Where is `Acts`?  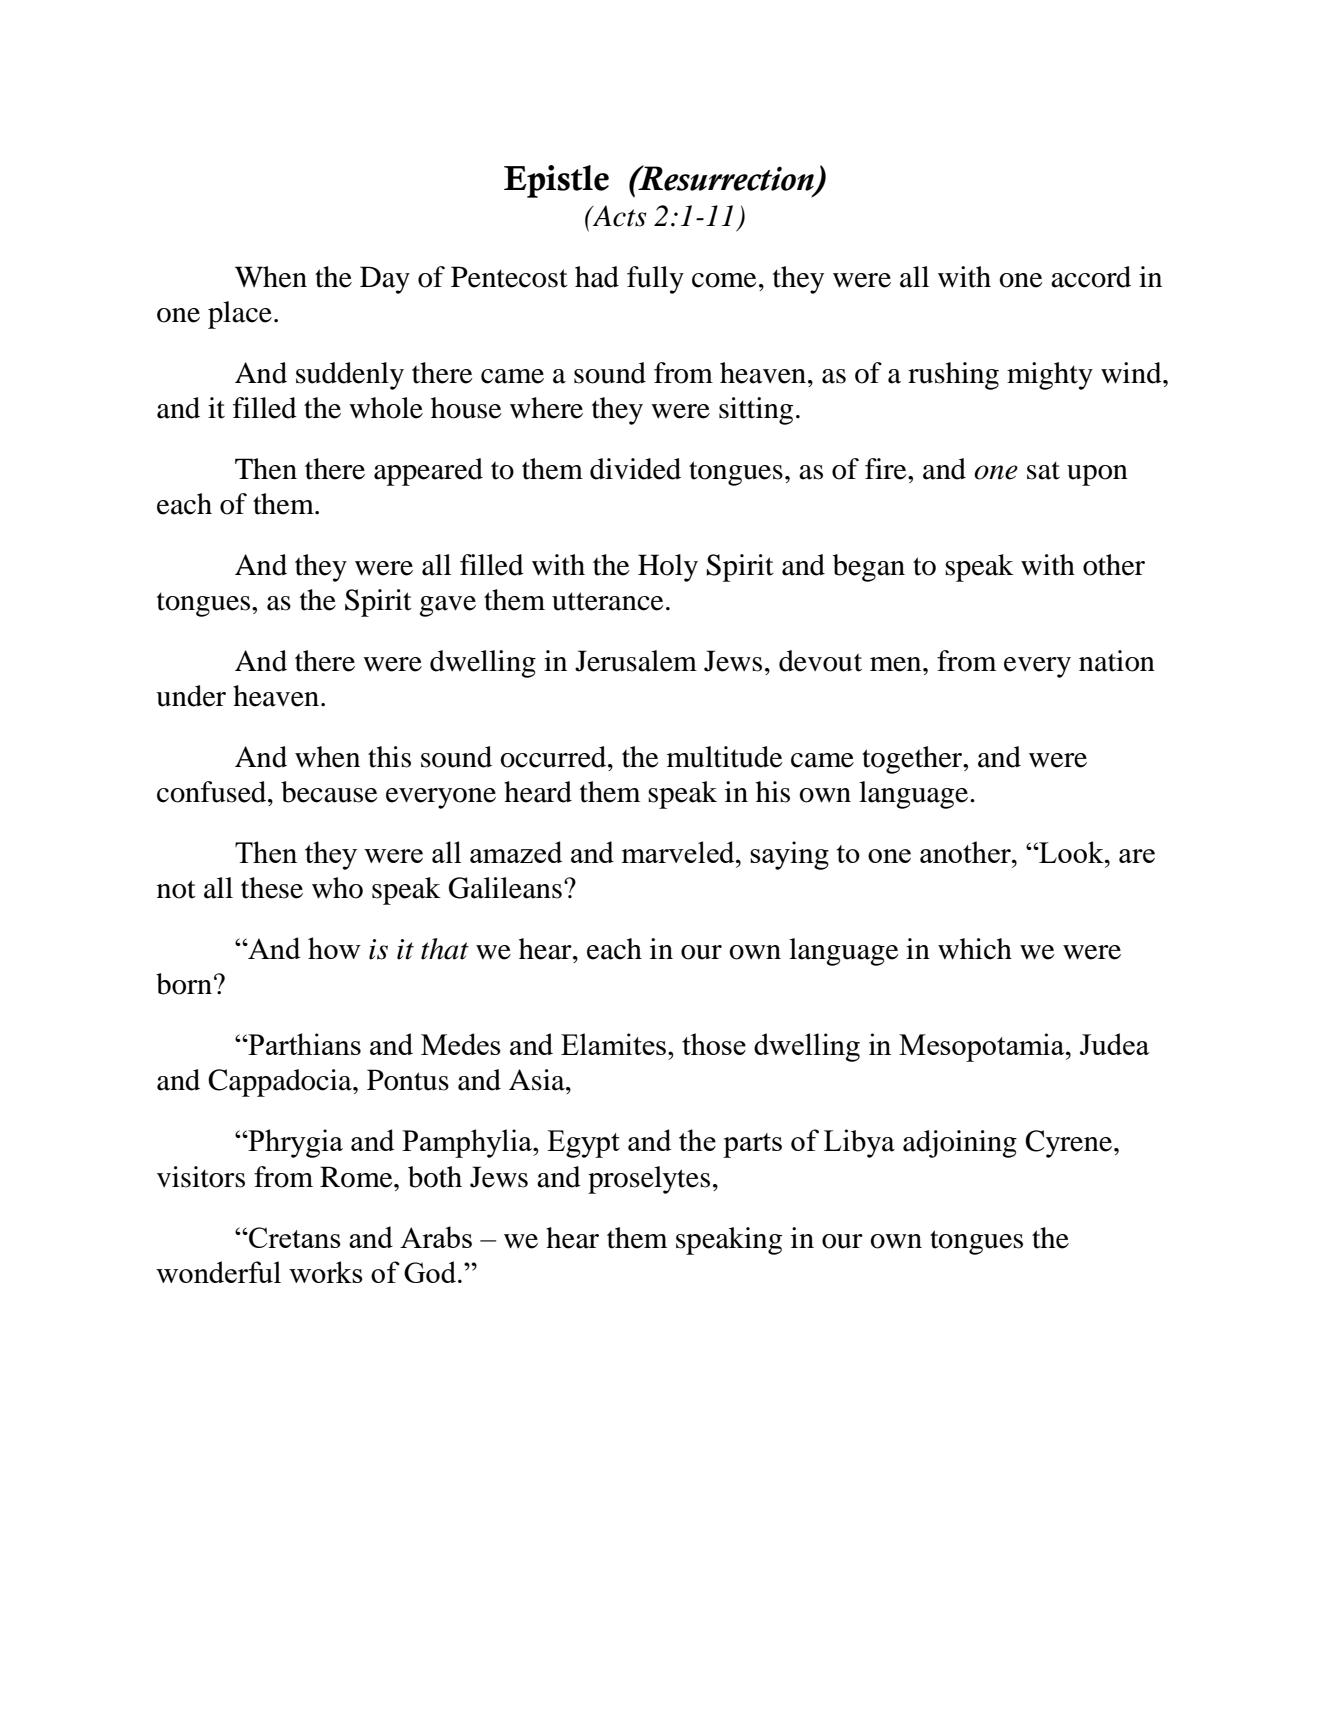 Acts is located at coordinates (618, 216).
